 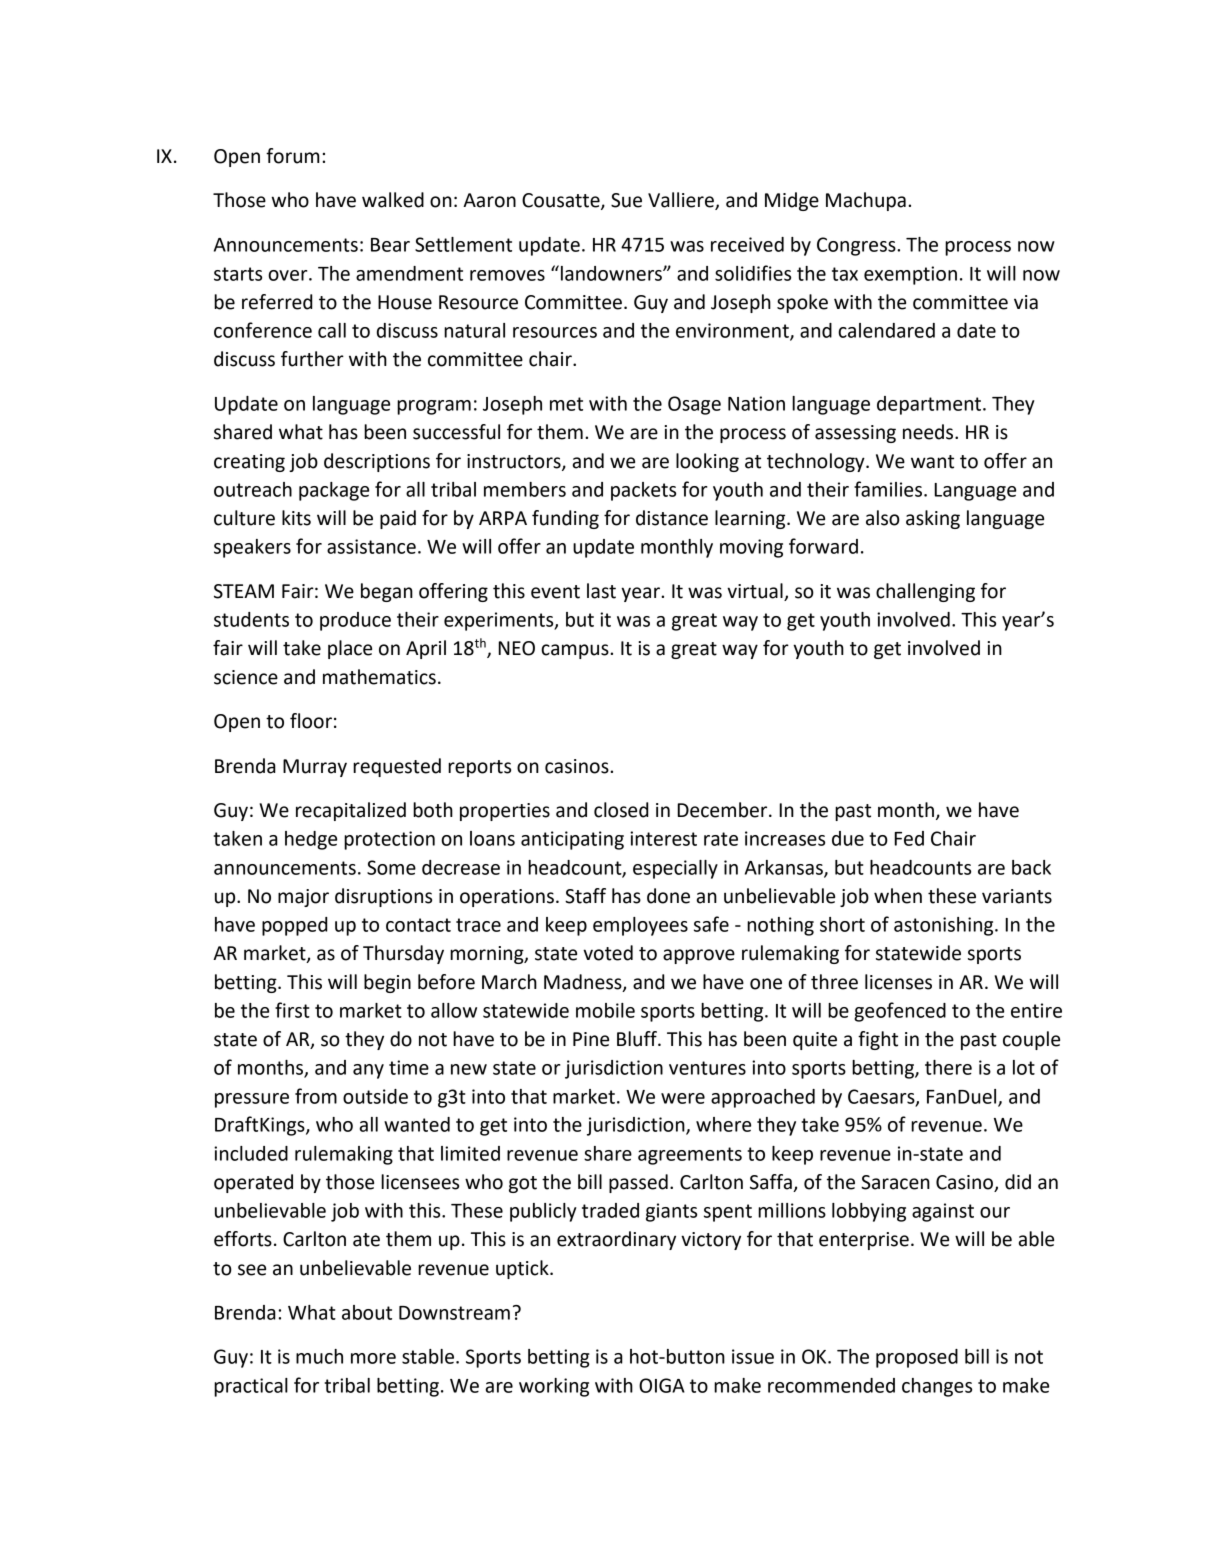 I want to click on Congress, so click(x=857, y=246).
